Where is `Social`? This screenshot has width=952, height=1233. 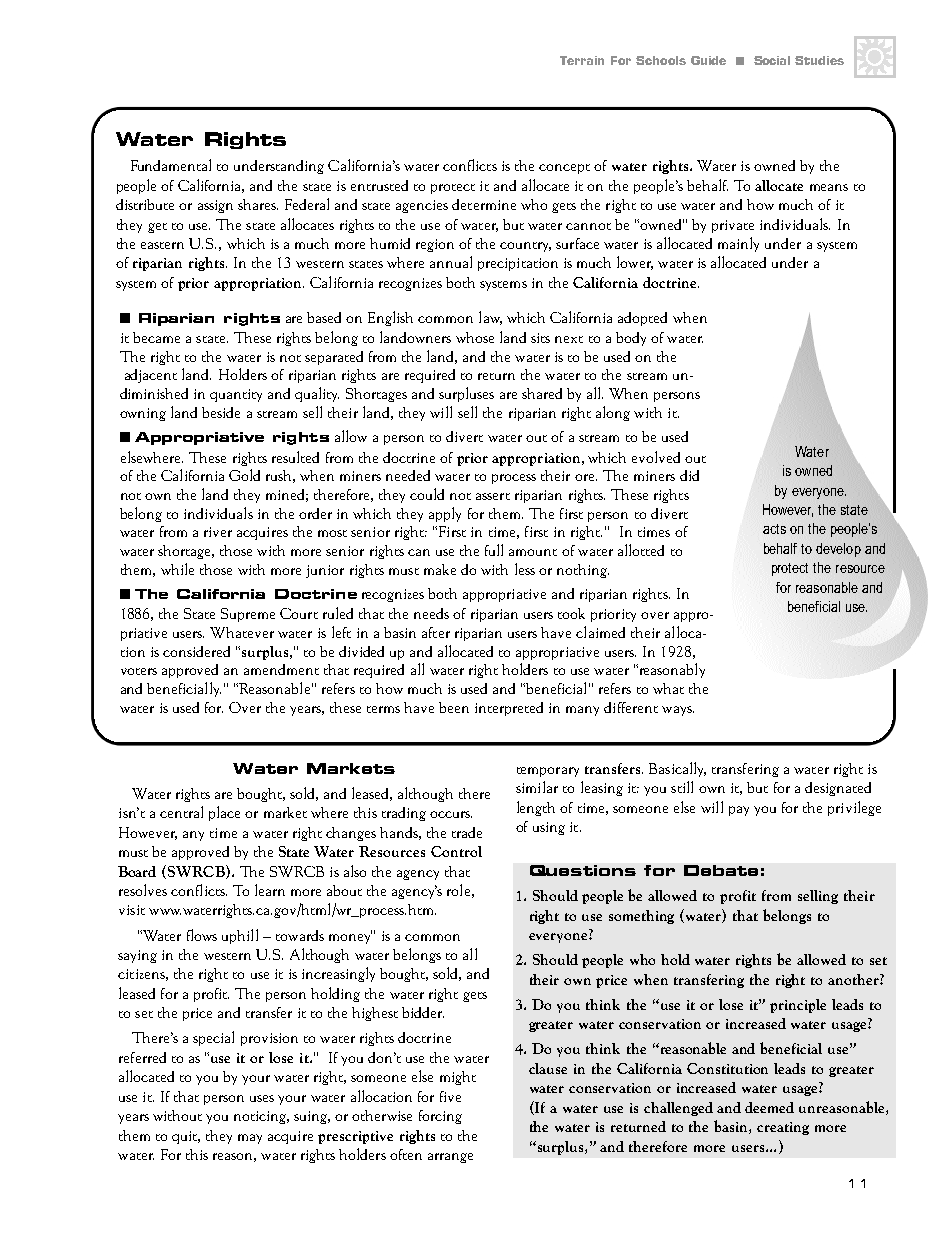 Social is located at coordinates (772, 60).
